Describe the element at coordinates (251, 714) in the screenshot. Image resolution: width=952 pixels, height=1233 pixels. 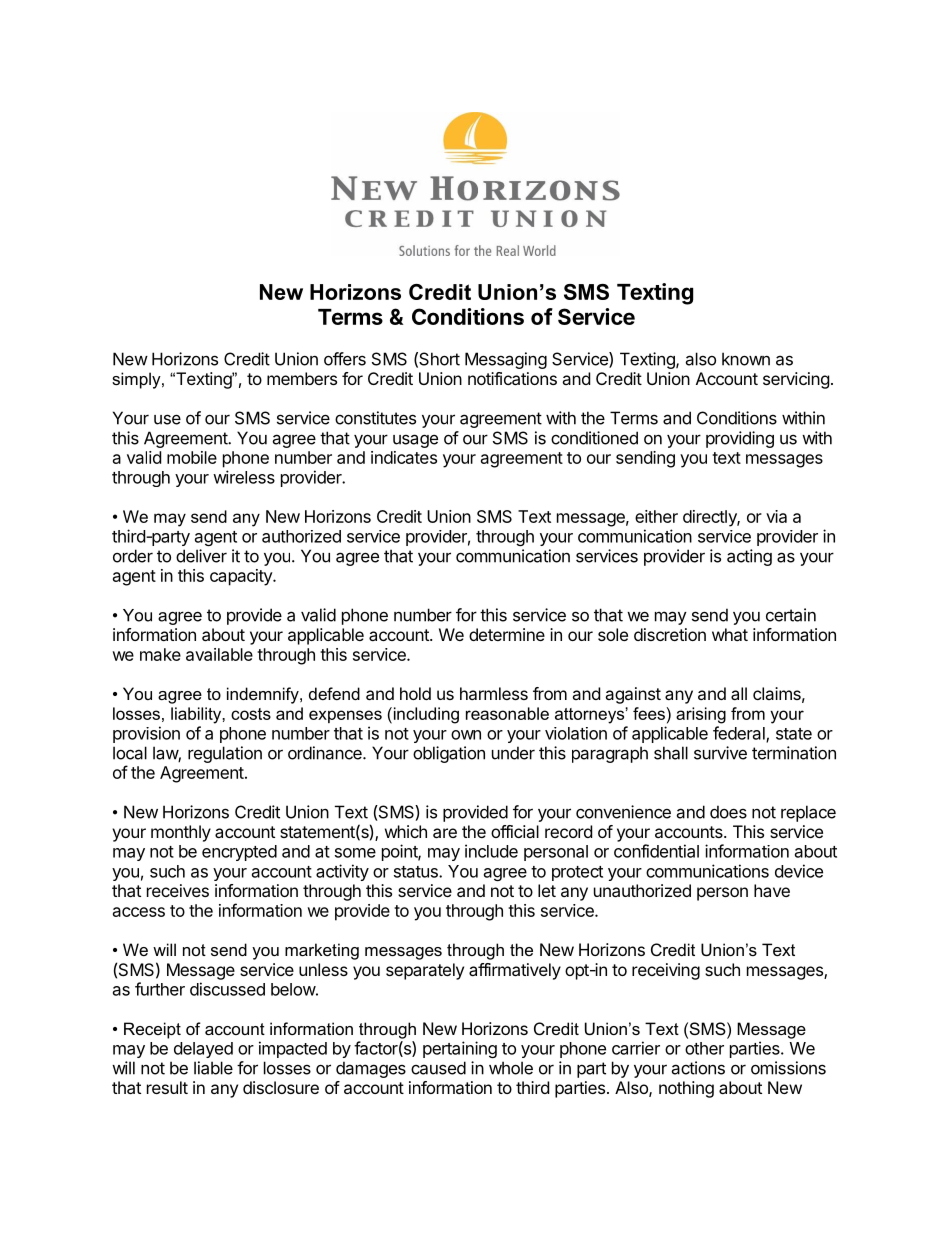
I see `costs` at that location.
